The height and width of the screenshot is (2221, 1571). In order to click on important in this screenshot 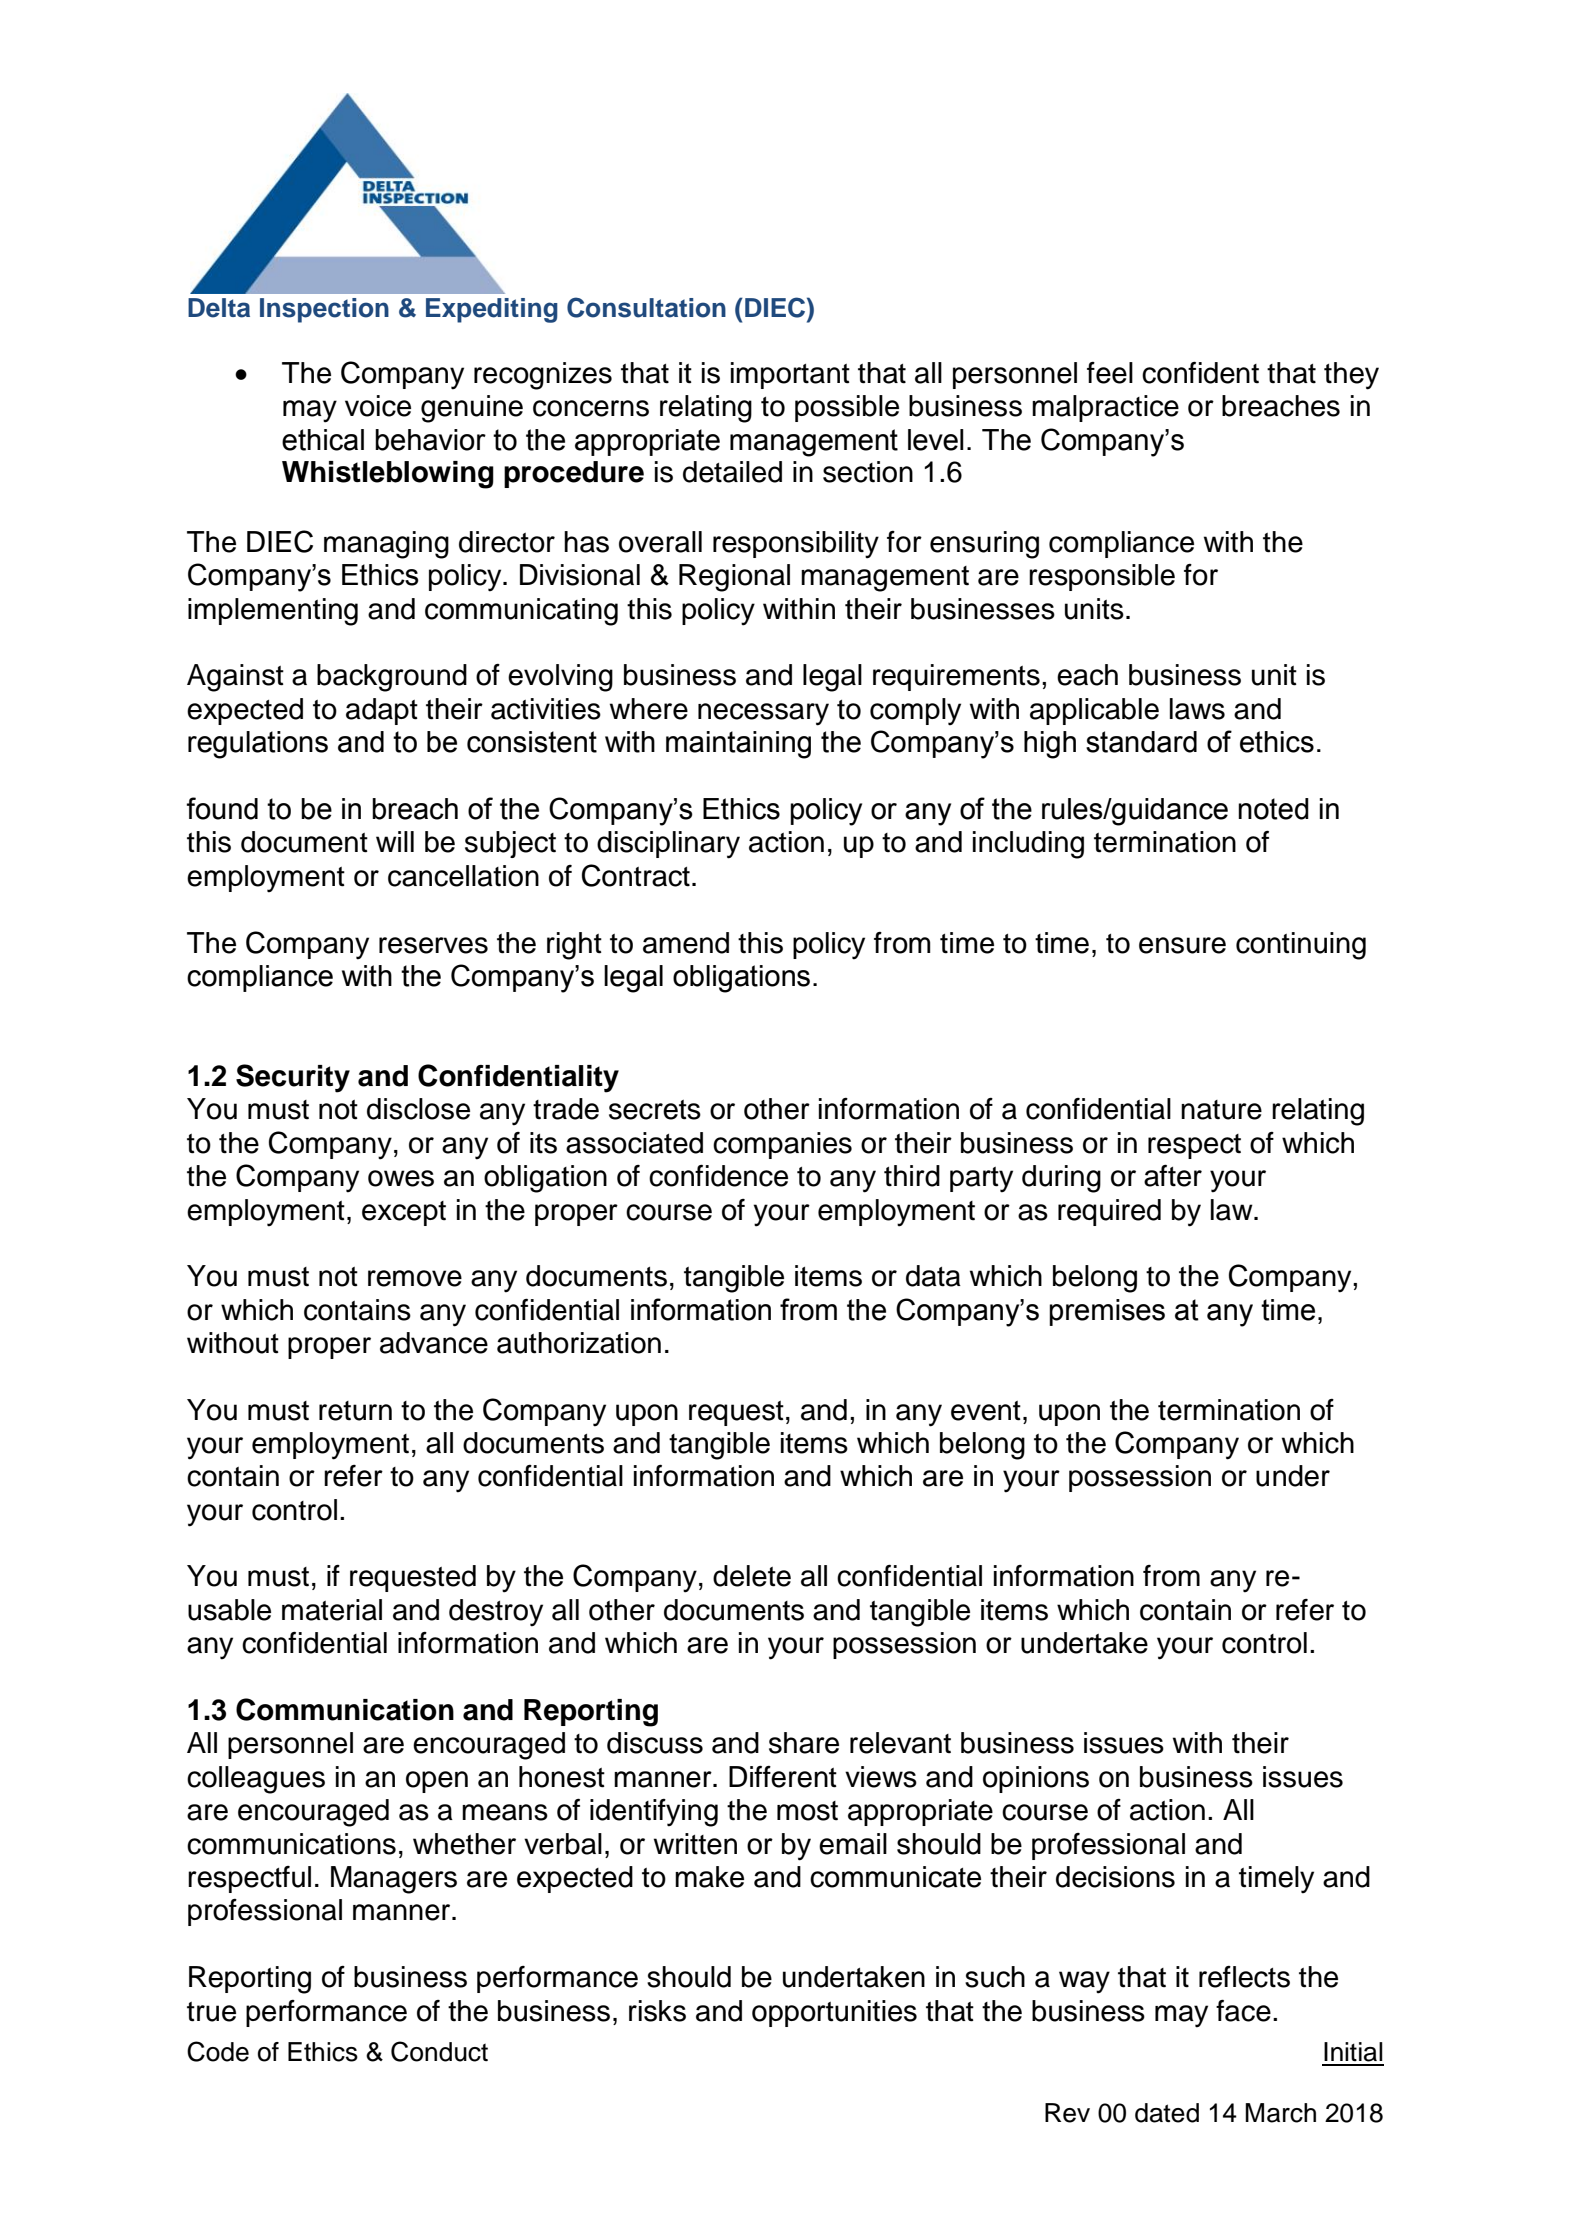, I will do `click(790, 375)`.
